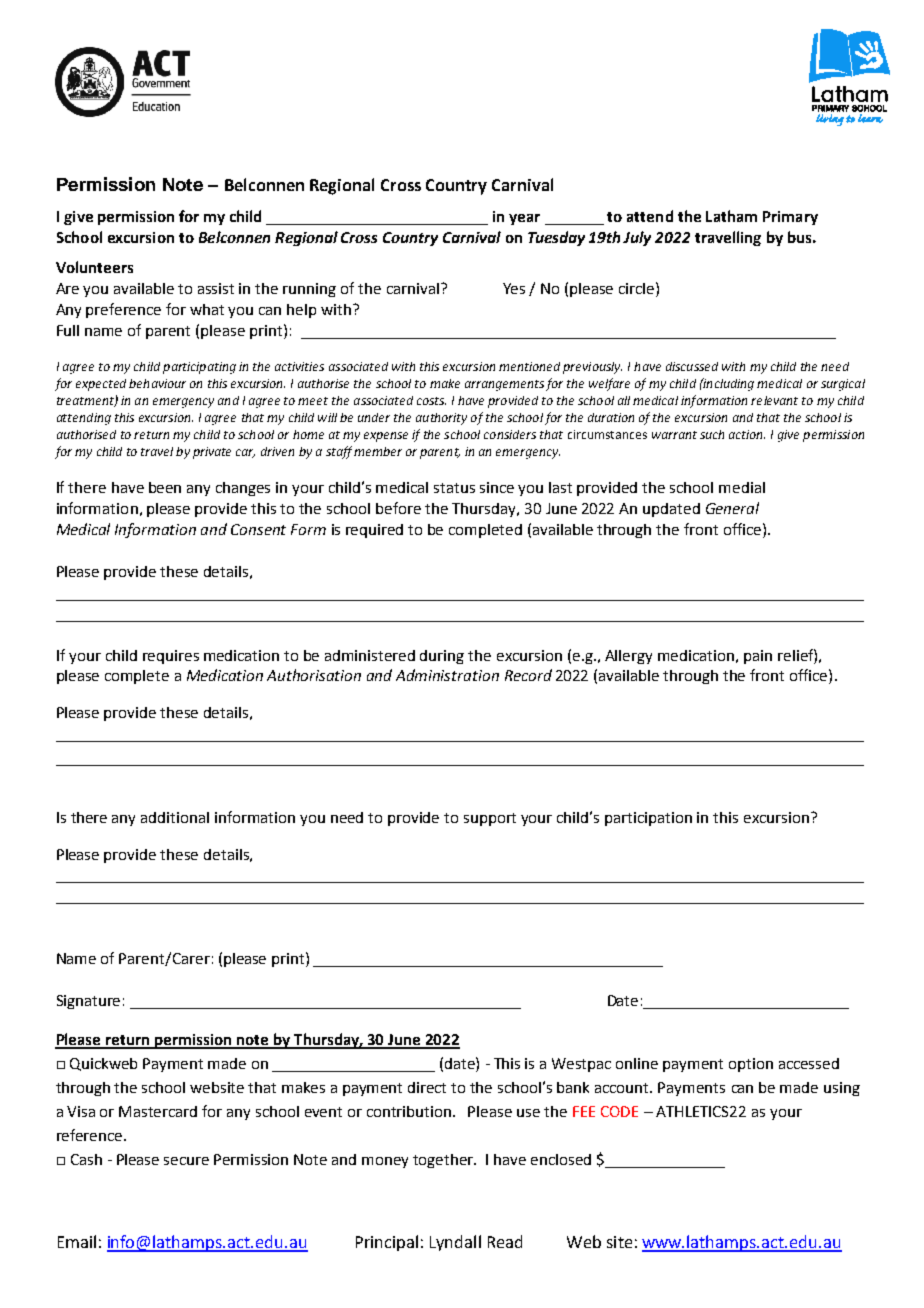  I want to click on pain, so click(758, 657).
